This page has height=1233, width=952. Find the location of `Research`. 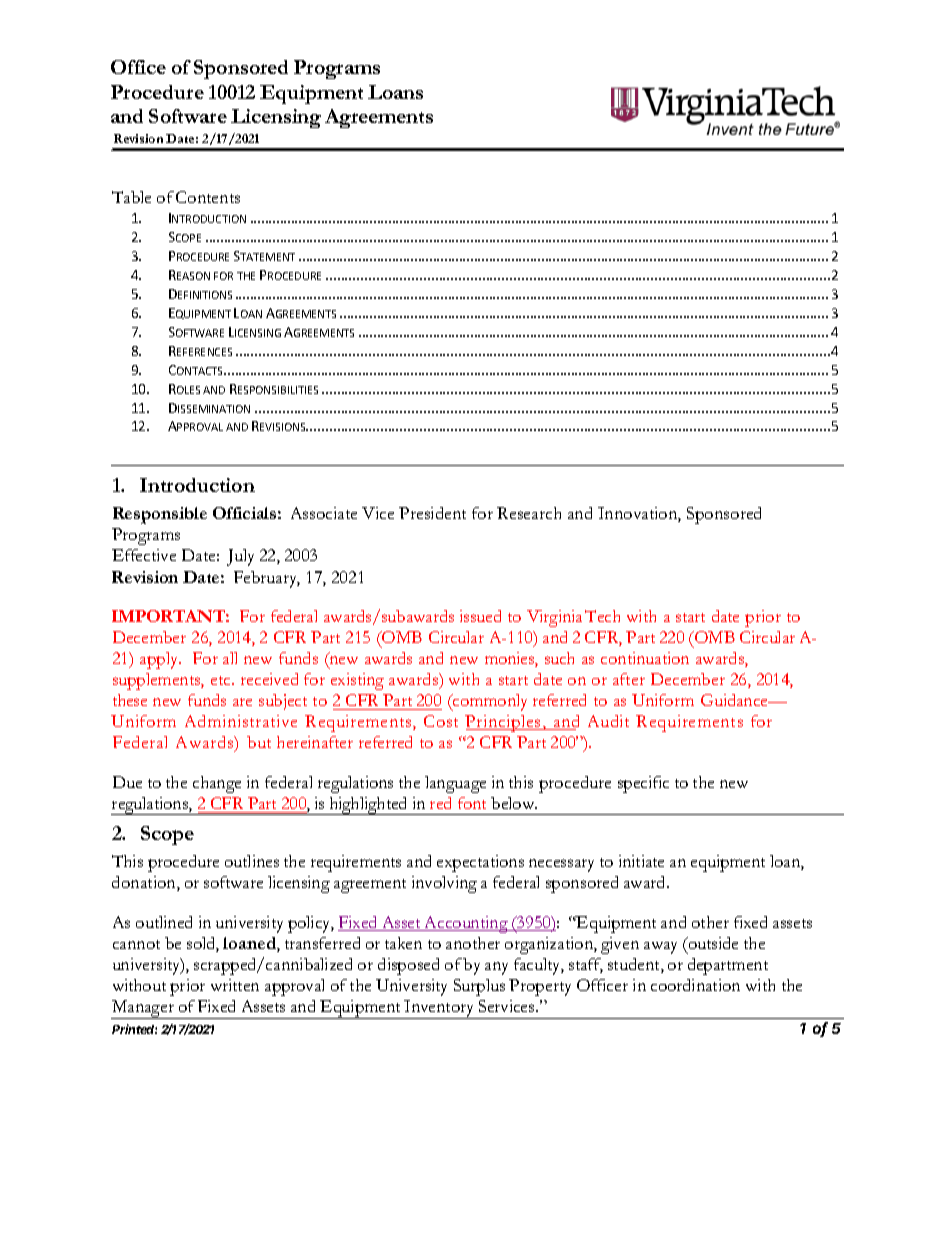

Research is located at coordinates (529, 513).
